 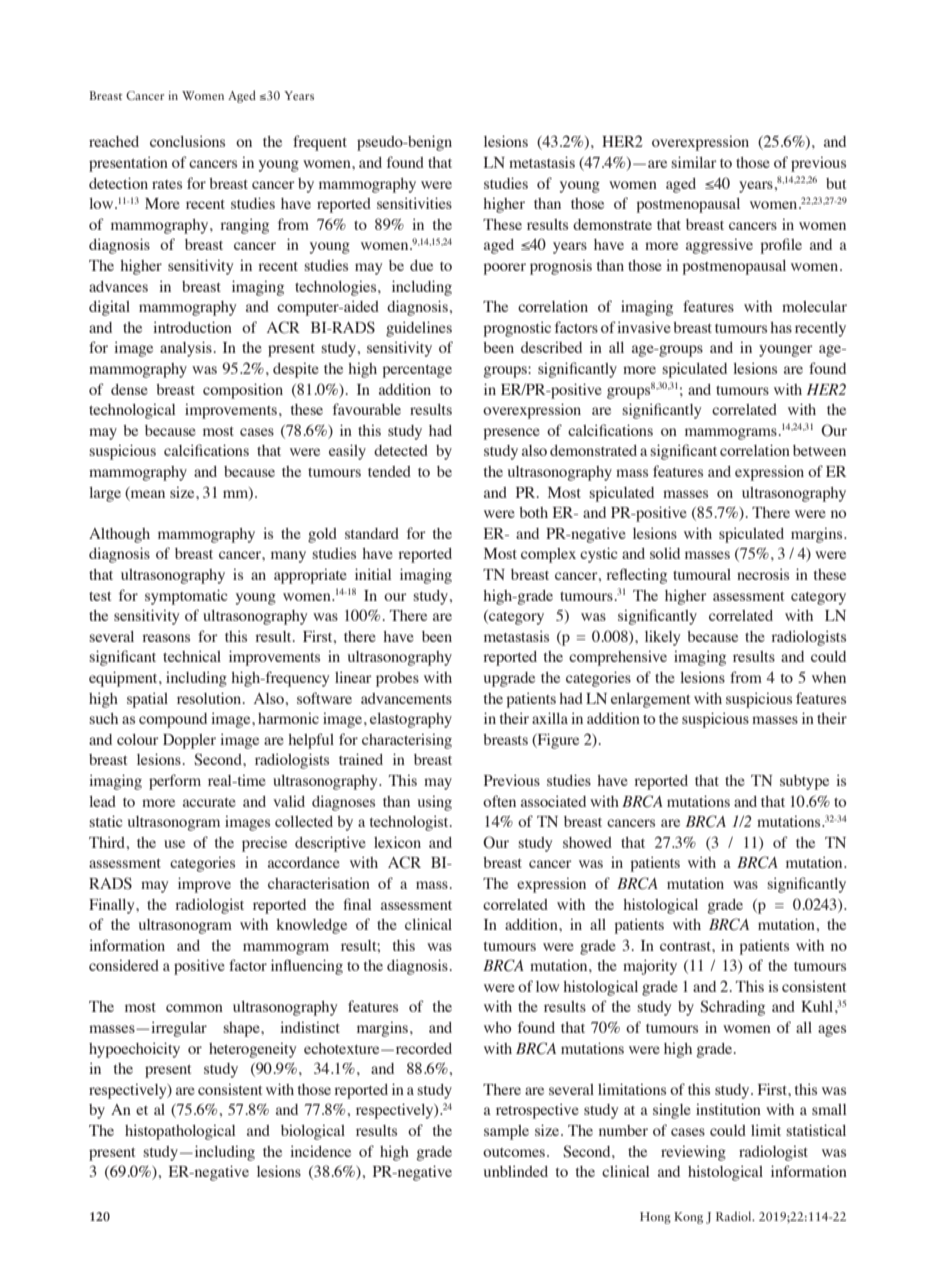 What do you see at coordinates (694, 162) in the page?
I see `similar` at bounding box center [694, 162].
